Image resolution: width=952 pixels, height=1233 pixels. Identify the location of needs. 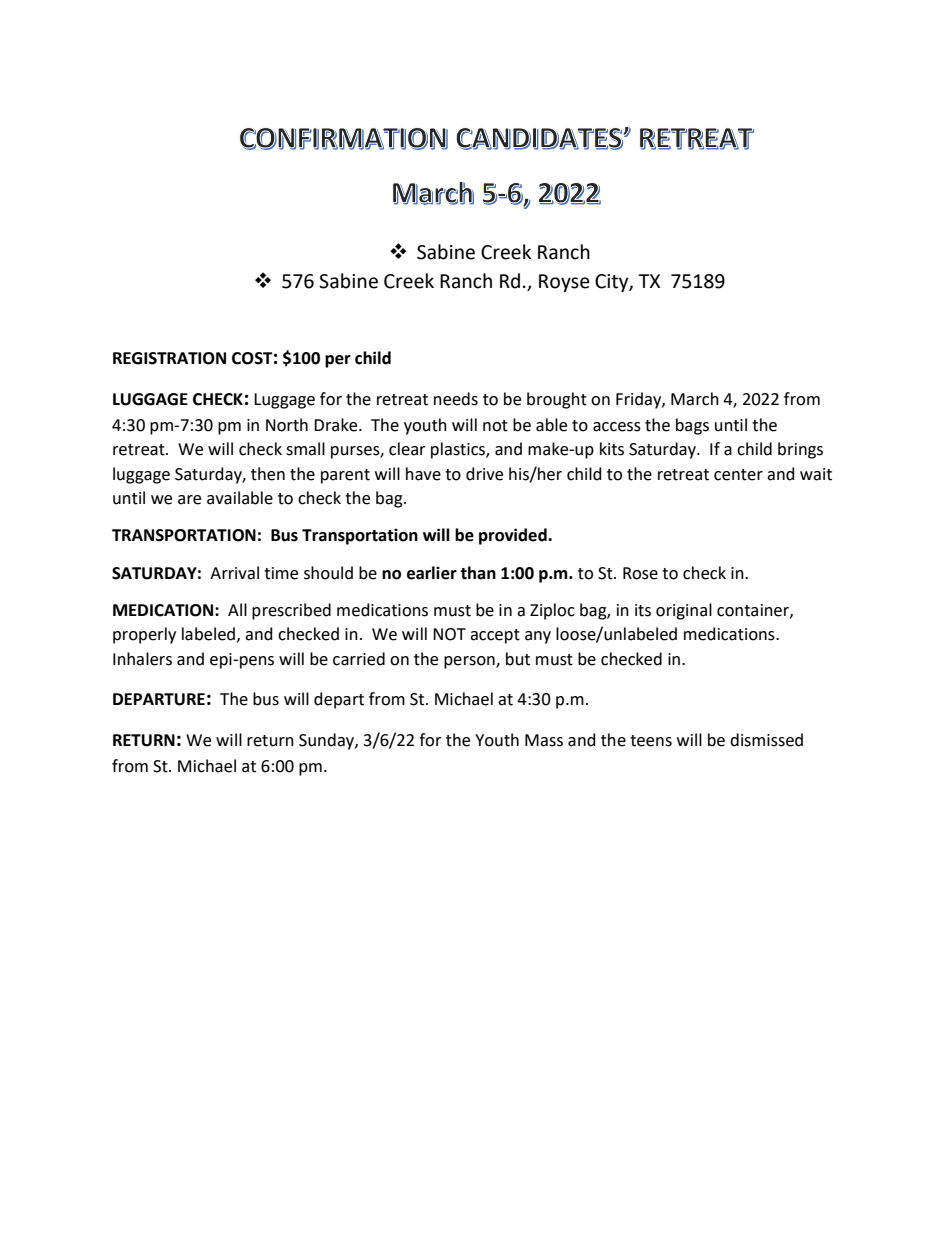
(456, 399).
